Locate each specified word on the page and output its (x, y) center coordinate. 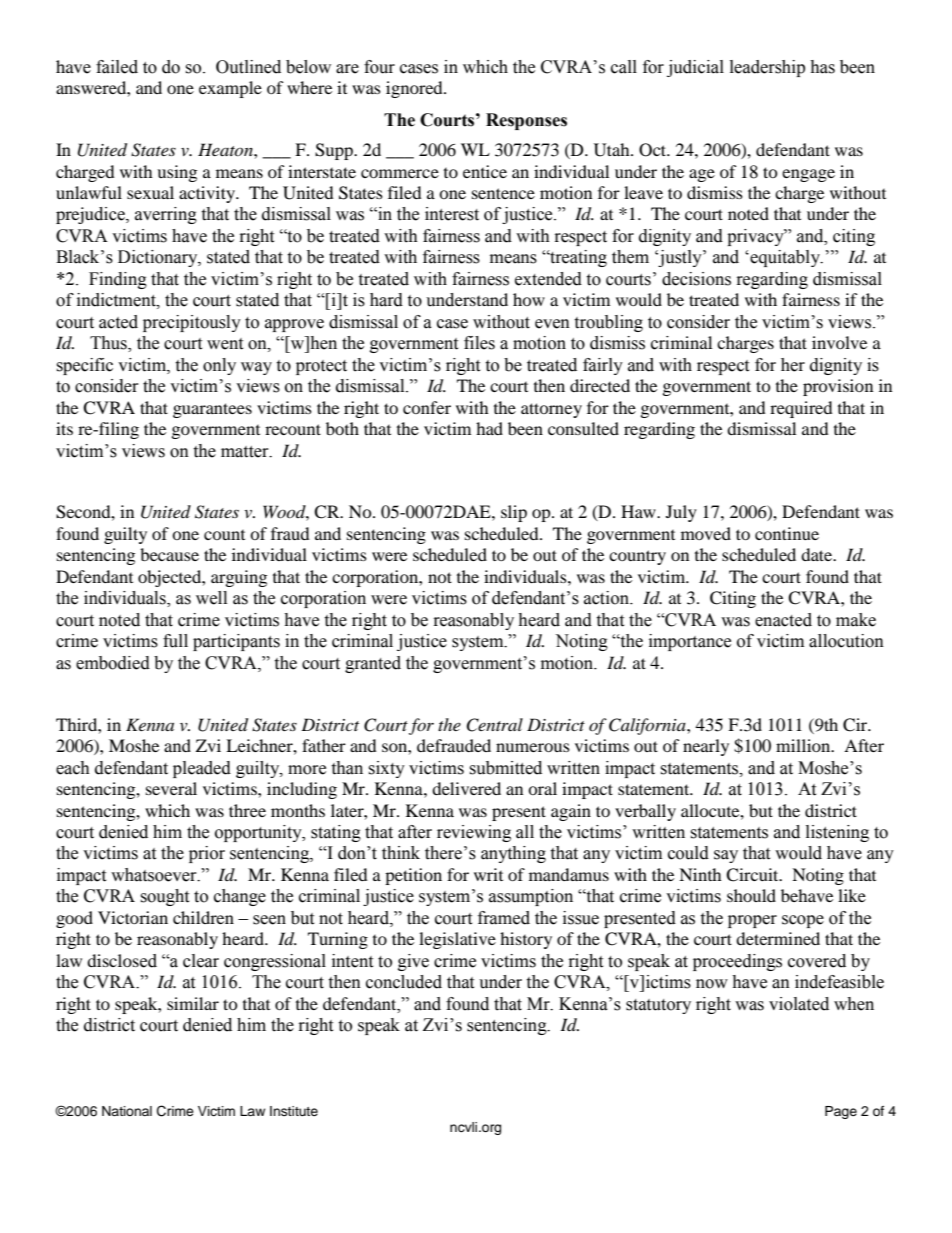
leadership (767, 68)
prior (207, 854)
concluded (404, 982)
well (211, 598)
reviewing (474, 833)
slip (514, 513)
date (818, 554)
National (127, 1111)
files (479, 343)
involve (839, 342)
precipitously (192, 323)
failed (117, 67)
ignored (415, 89)
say (726, 856)
